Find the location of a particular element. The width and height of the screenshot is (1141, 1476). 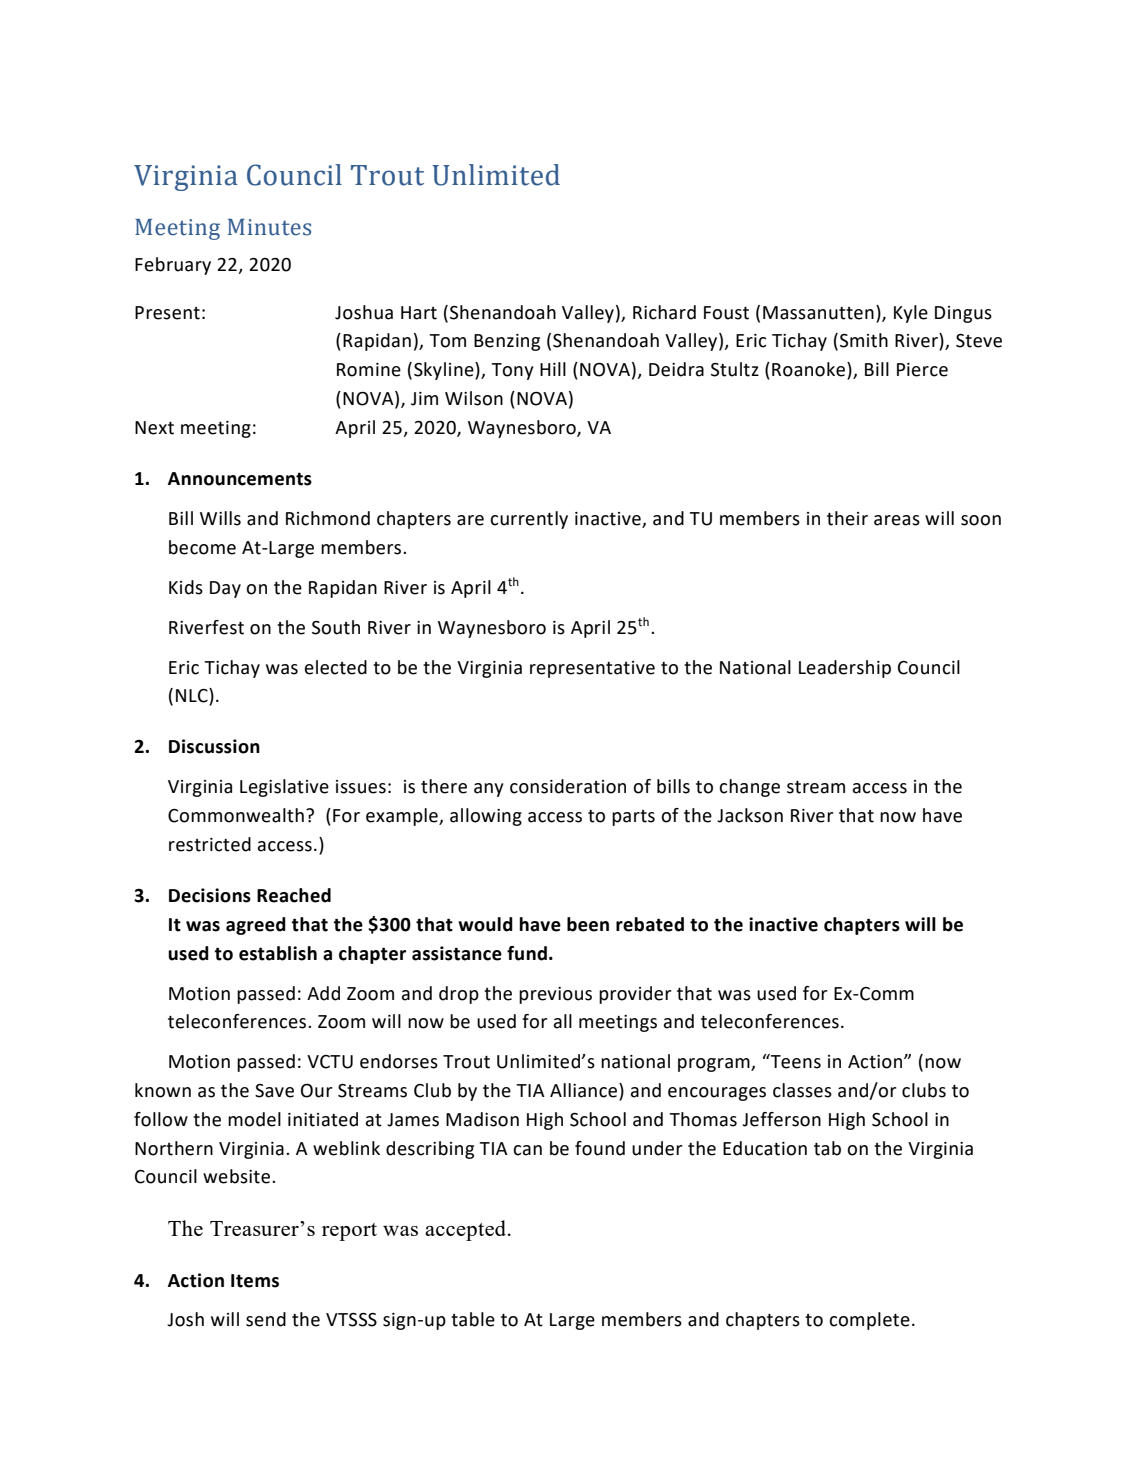

Save is located at coordinates (274, 1091).
